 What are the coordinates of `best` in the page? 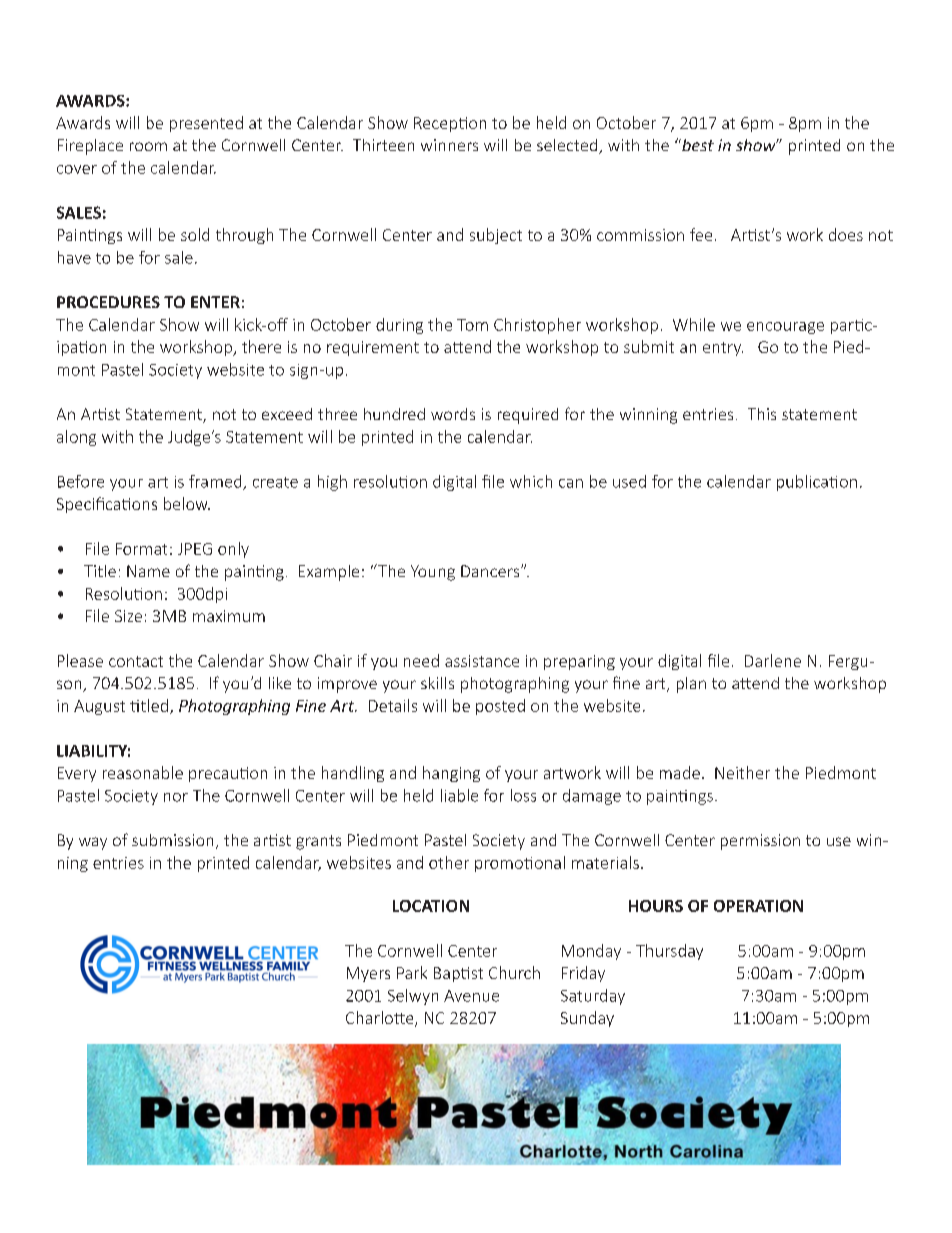 It's located at (697, 145).
